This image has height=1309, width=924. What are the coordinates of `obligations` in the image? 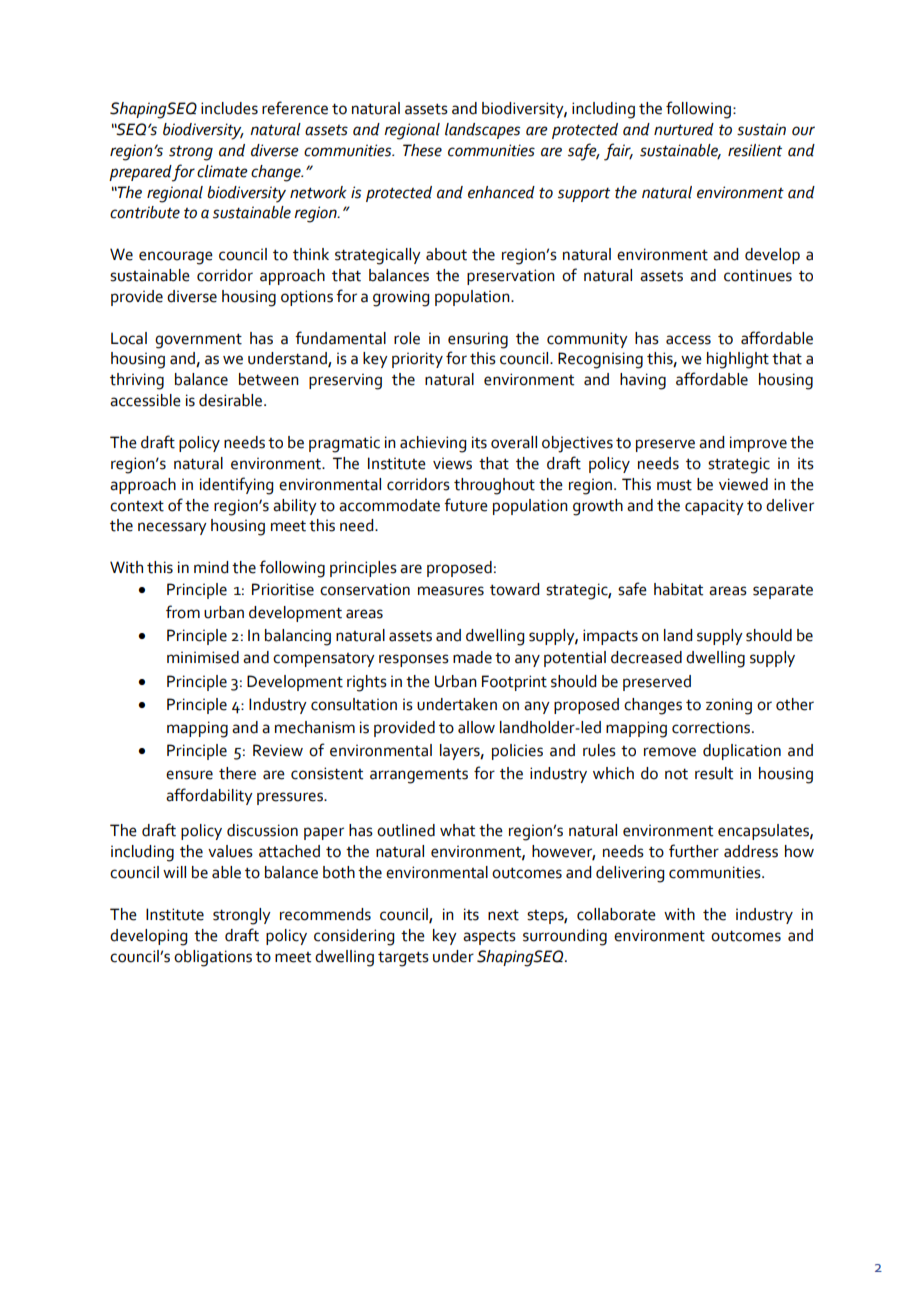 It's located at (213, 958).
